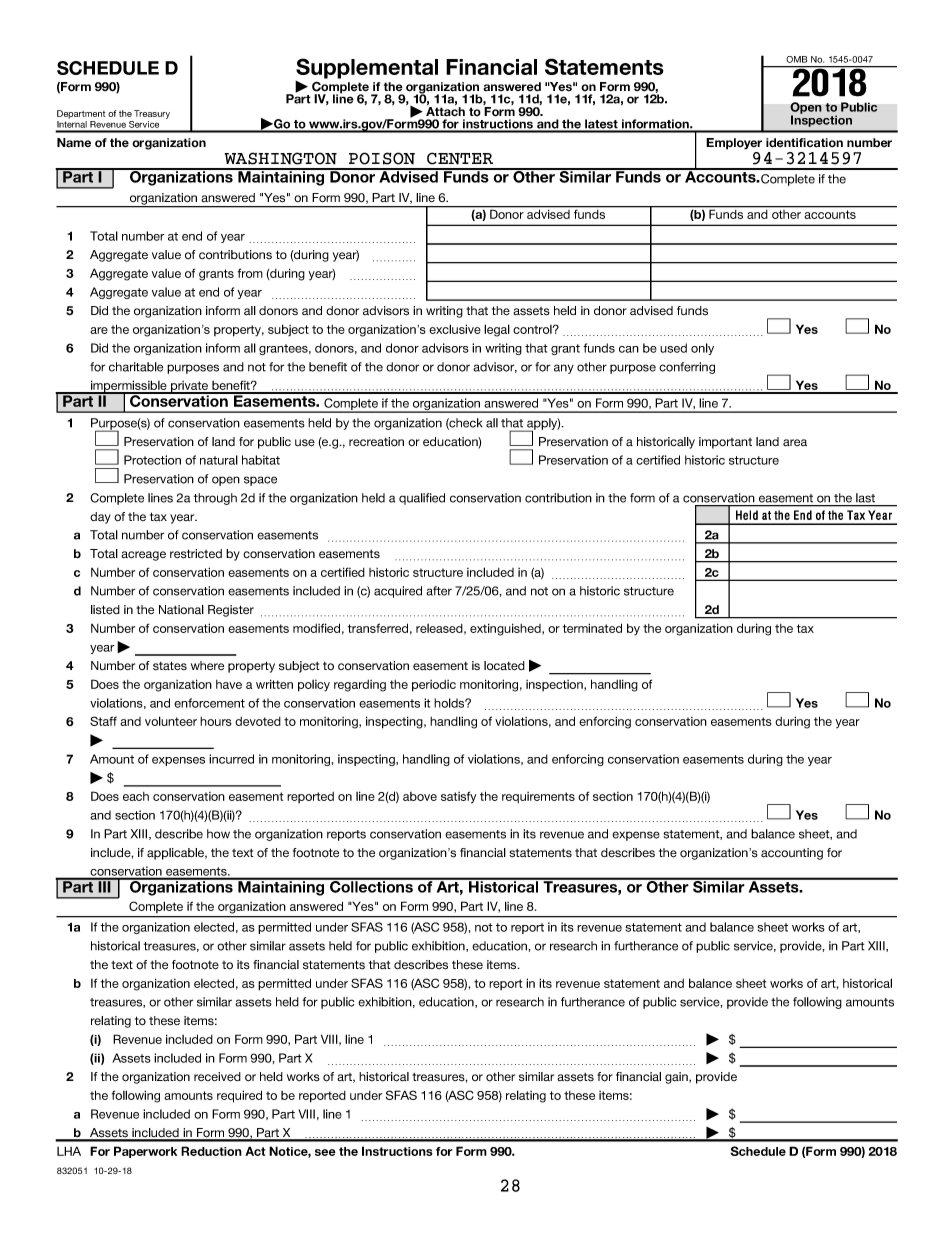 Image resolution: width=952 pixels, height=1233 pixels. Describe the element at coordinates (181, 609) in the screenshot. I see `National` at that location.
